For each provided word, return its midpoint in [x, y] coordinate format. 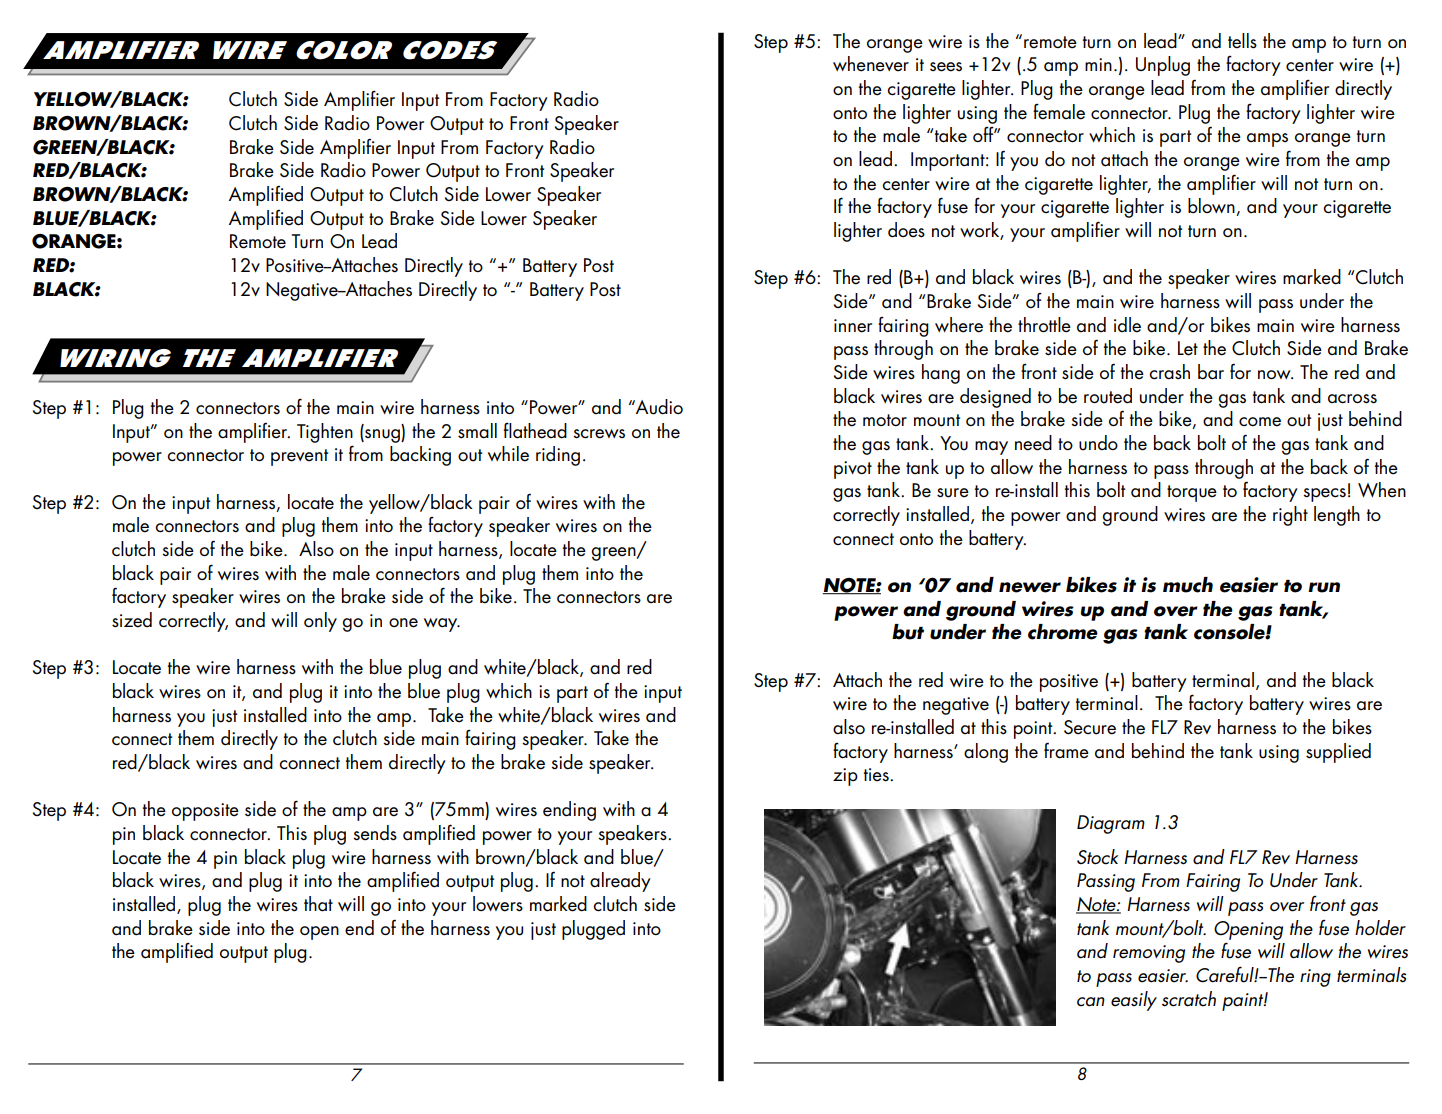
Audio [658, 407]
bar [1211, 372]
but [908, 632]
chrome [1063, 632]
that [318, 904]
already [620, 882]
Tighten [325, 433]
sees [946, 67]
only [320, 622]
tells [1242, 41]
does [906, 230]
